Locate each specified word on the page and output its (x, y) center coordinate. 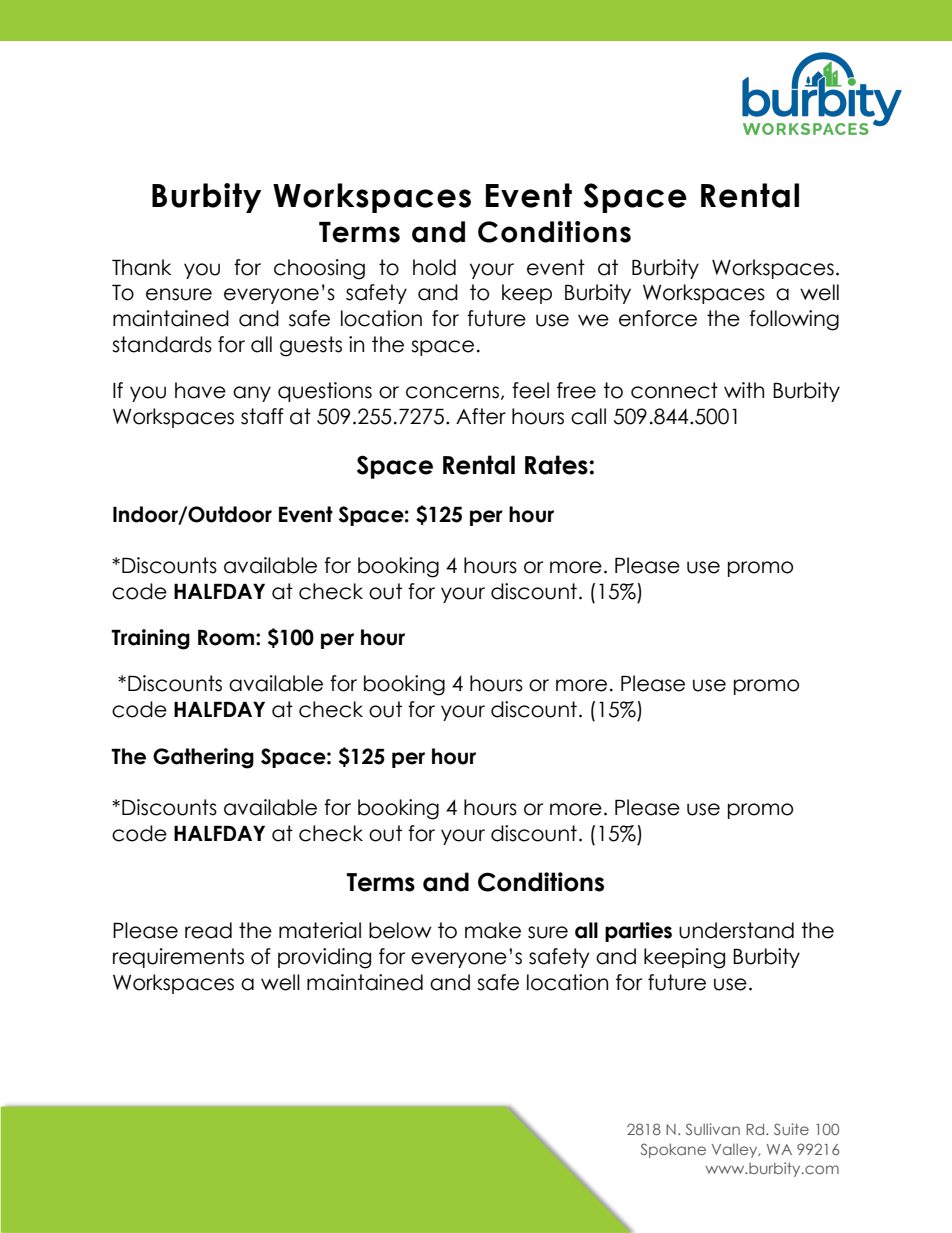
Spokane (673, 1150)
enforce (658, 318)
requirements (178, 958)
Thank (141, 267)
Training (150, 639)
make (493, 930)
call (588, 416)
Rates (556, 465)
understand (736, 930)
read (208, 930)
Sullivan (713, 1129)
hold (434, 267)
